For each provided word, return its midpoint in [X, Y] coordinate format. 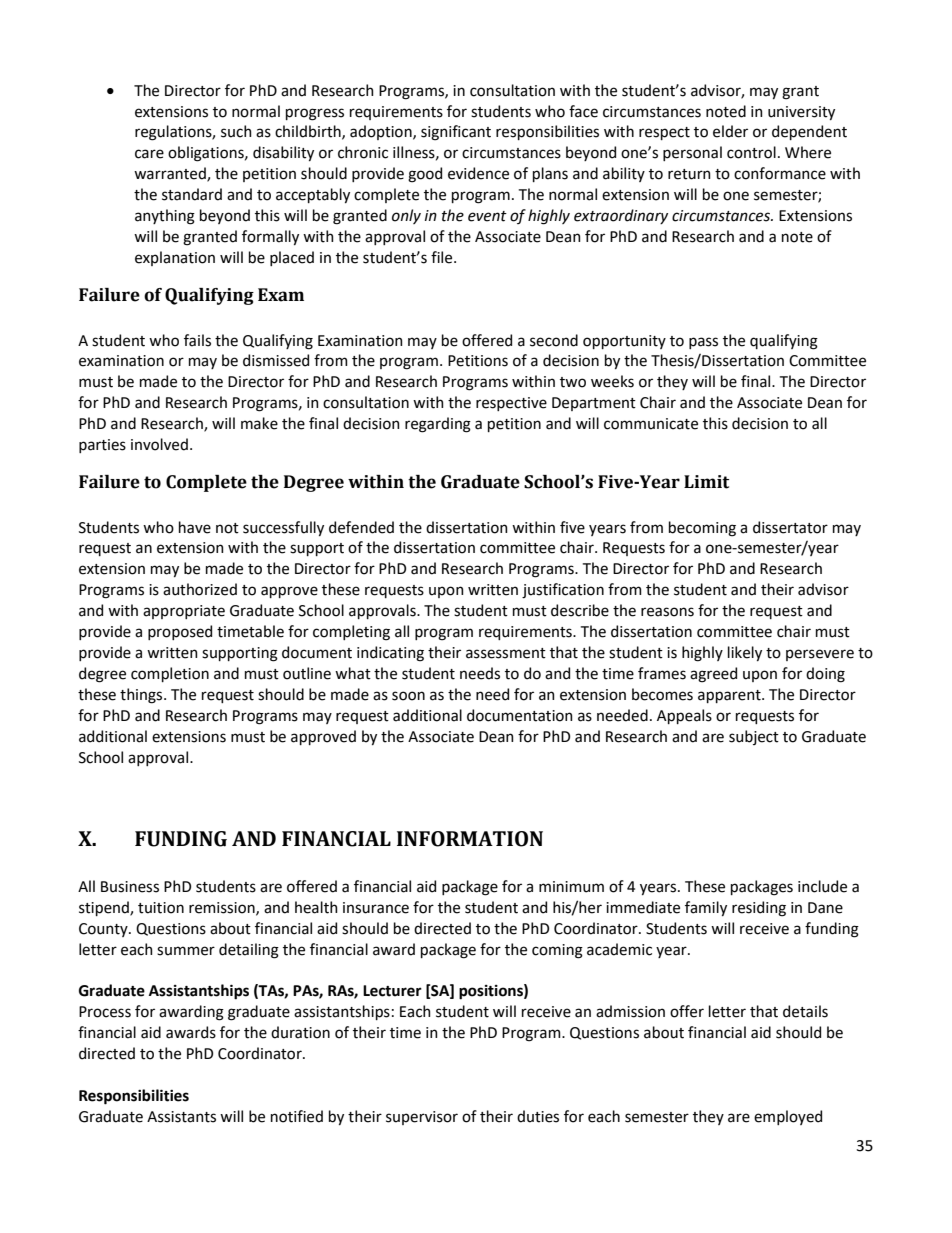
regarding [438, 425]
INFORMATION [470, 839]
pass [703, 343]
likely [745, 653]
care [149, 154]
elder [730, 131]
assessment [506, 653]
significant [456, 133]
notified [297, 1116]
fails [197, 340]
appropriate [184, 612]
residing [759, 909]
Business [130, 887]
